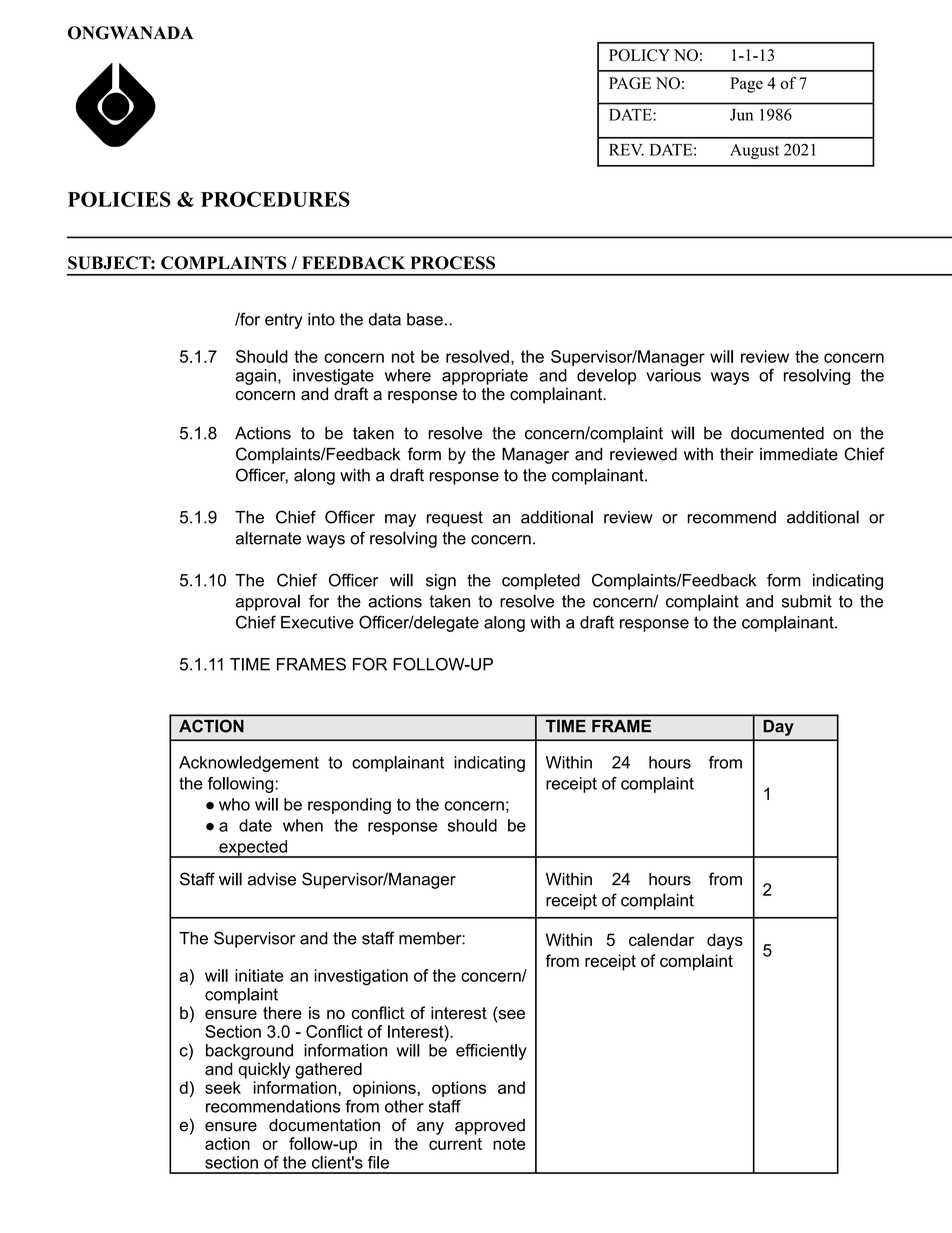 Image resolution: width=952 pixels, height=1233 pixels. I want to click on days, so click(725, 941).
